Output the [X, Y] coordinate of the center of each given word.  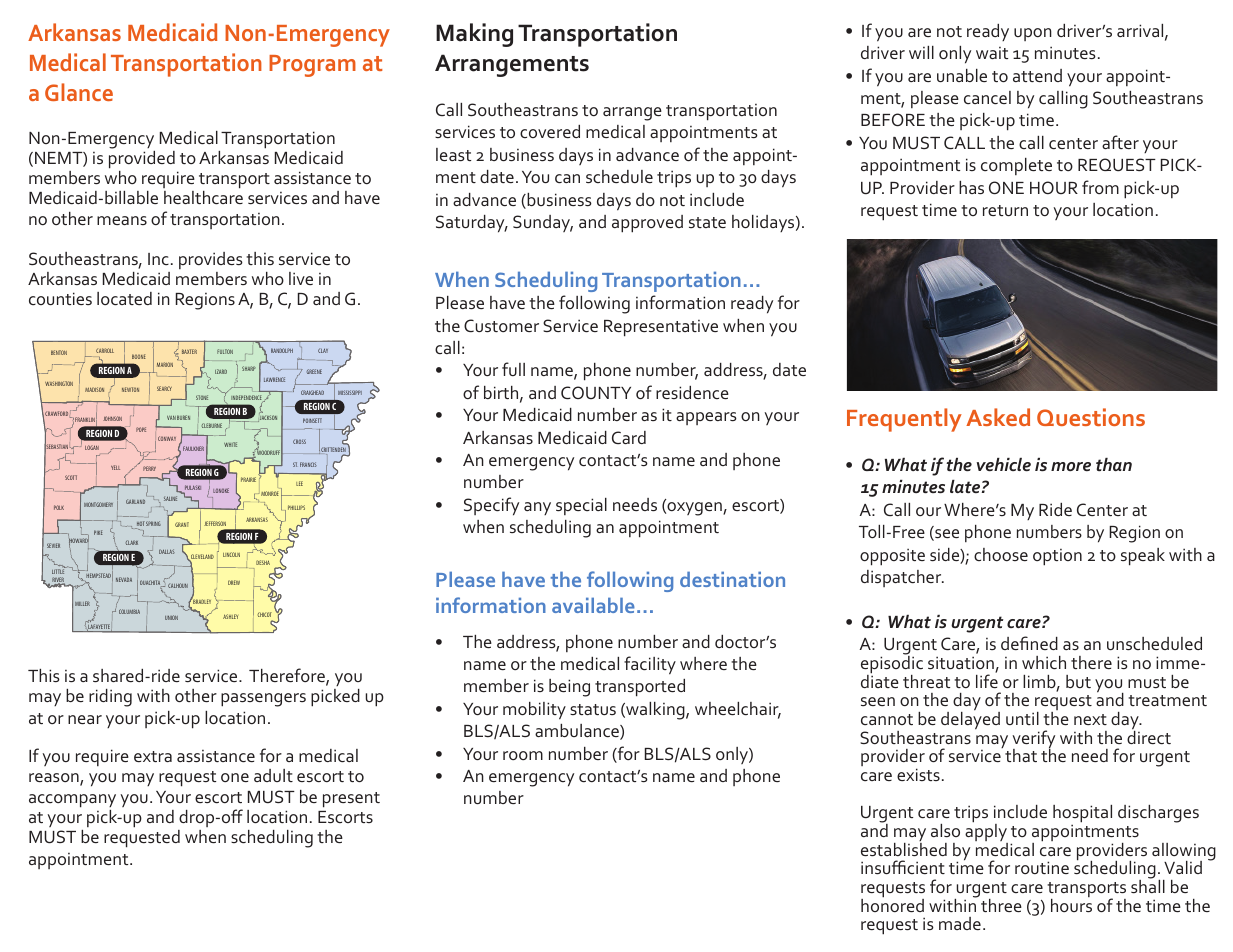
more [1071, 466]
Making [474, 35]
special [581, 506]
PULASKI [192, 489]
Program [312, 66]
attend [1037, 75]
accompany [72, 801]
